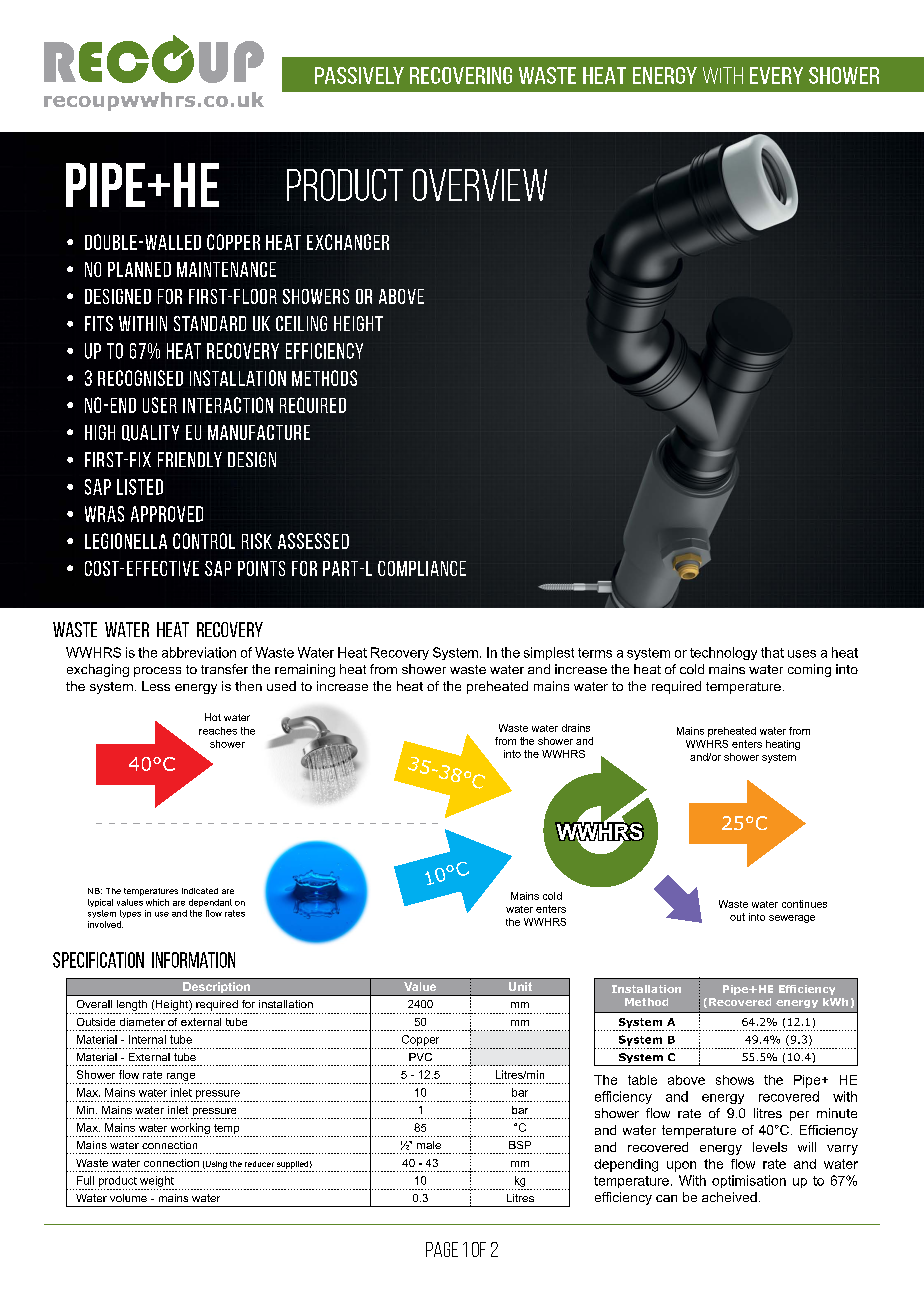  I want to click on technology, so click(723, 653).
